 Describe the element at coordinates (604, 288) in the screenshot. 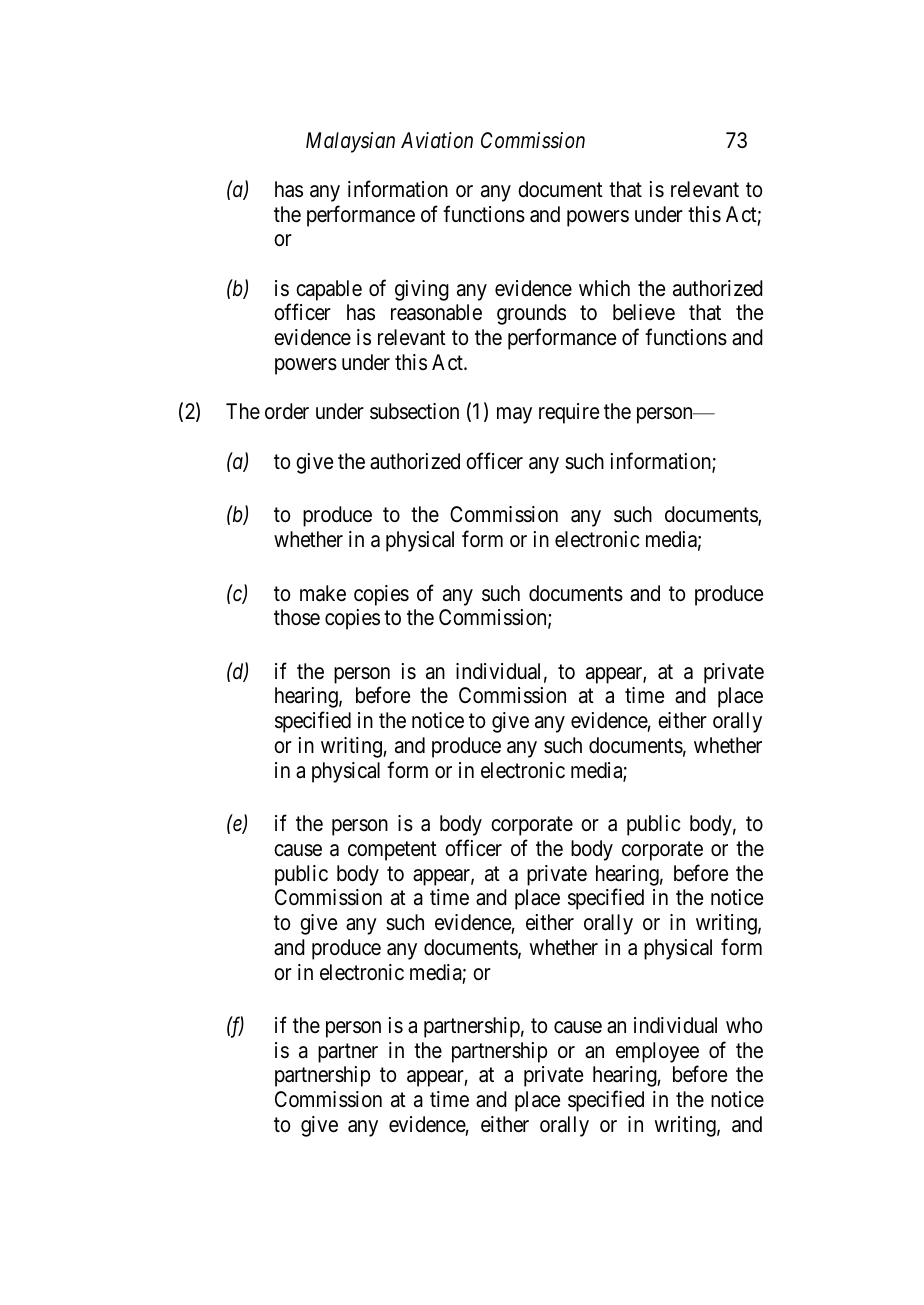

I see `which` at that location.
